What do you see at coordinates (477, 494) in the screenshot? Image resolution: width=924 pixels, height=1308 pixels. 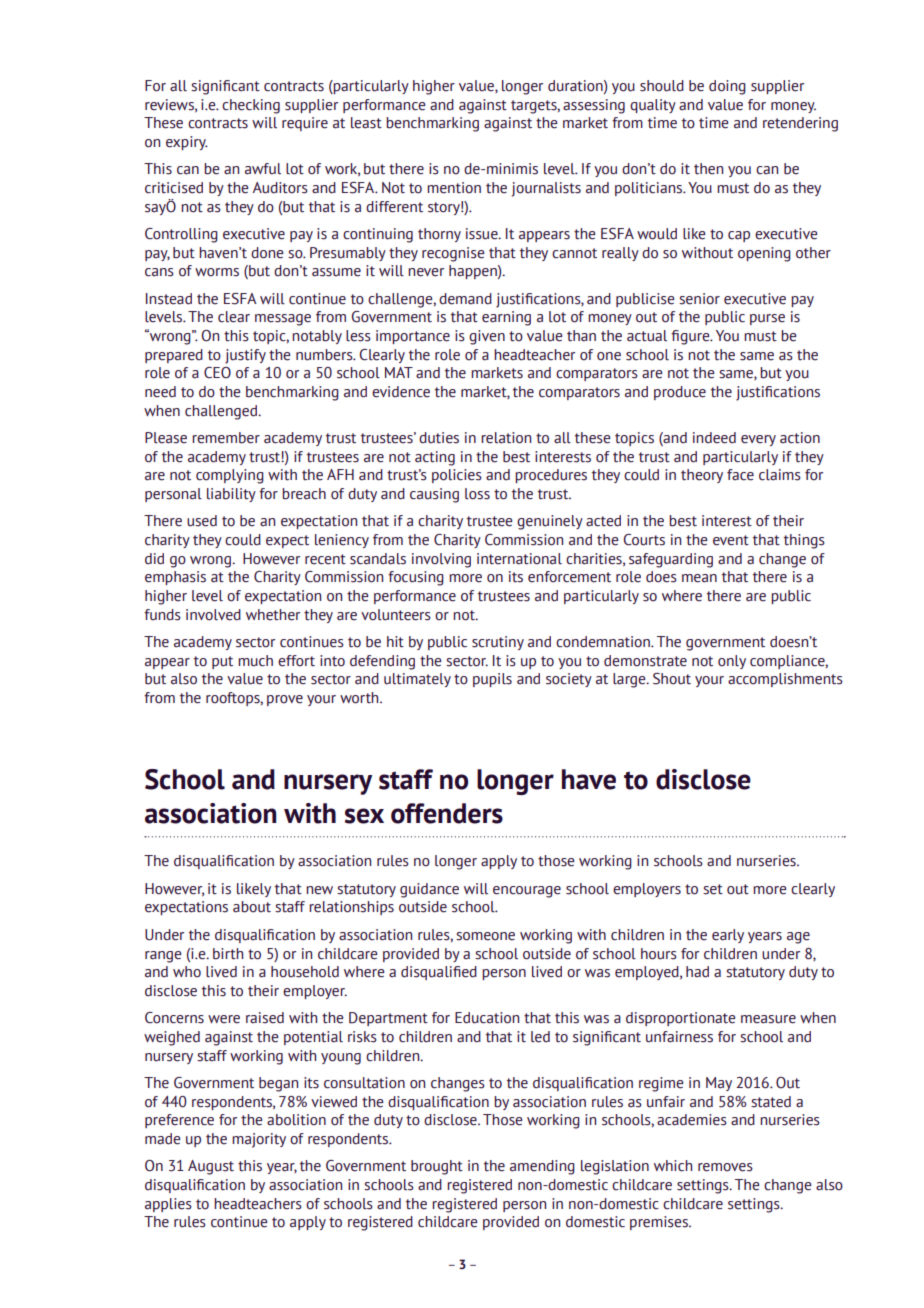 I see `loss` at bounding box center [477, 494].
